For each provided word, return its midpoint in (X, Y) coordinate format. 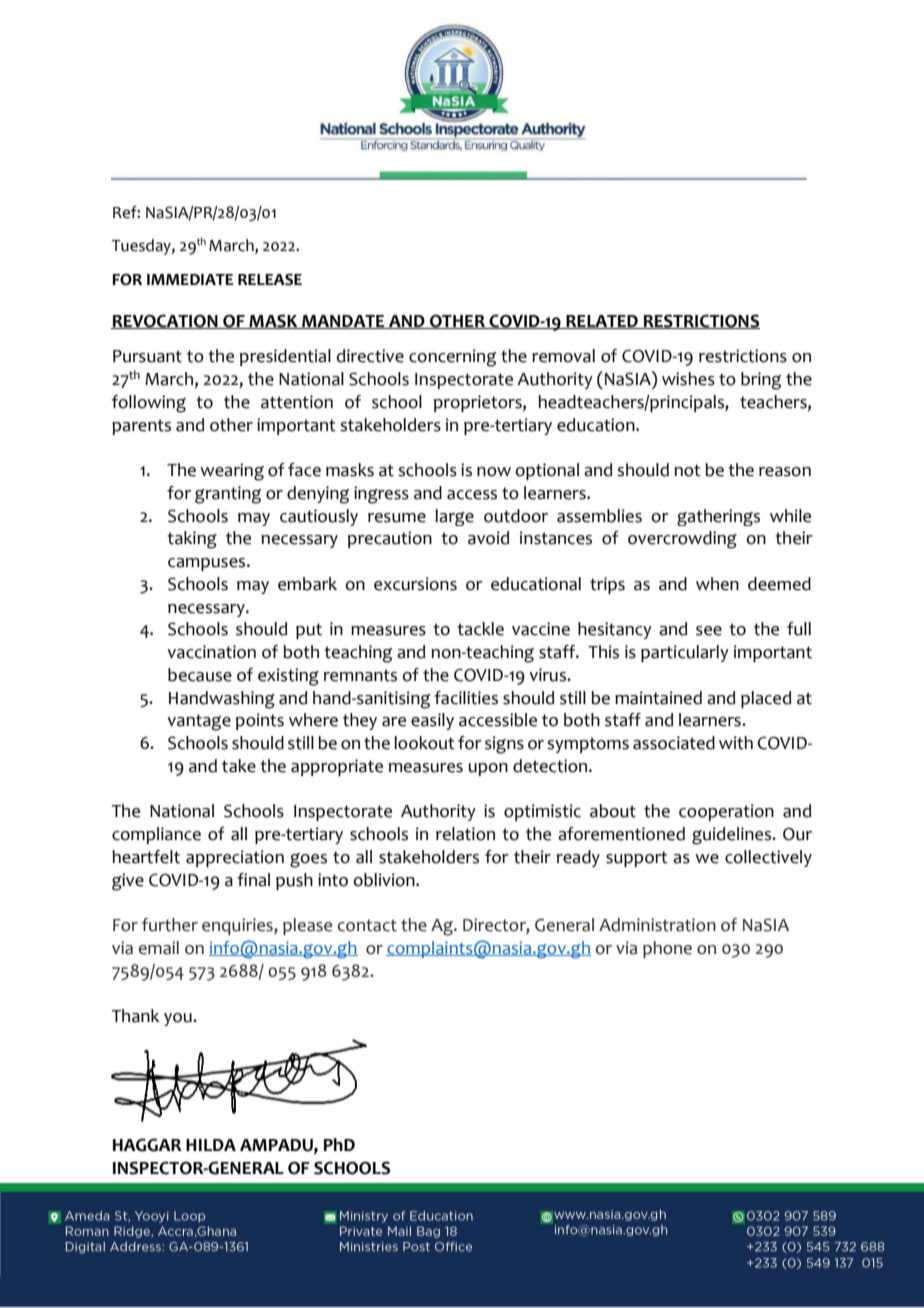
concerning (452, 358)
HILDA (211, 1145)
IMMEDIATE (190, 279)
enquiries (238, 926)
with (736, 743)
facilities (466, 698)
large (454, 517)
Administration (657, 925)
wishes (688, 379)
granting (228, 495)
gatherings (718, 517)
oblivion (385, 880)
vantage (199, 722)
